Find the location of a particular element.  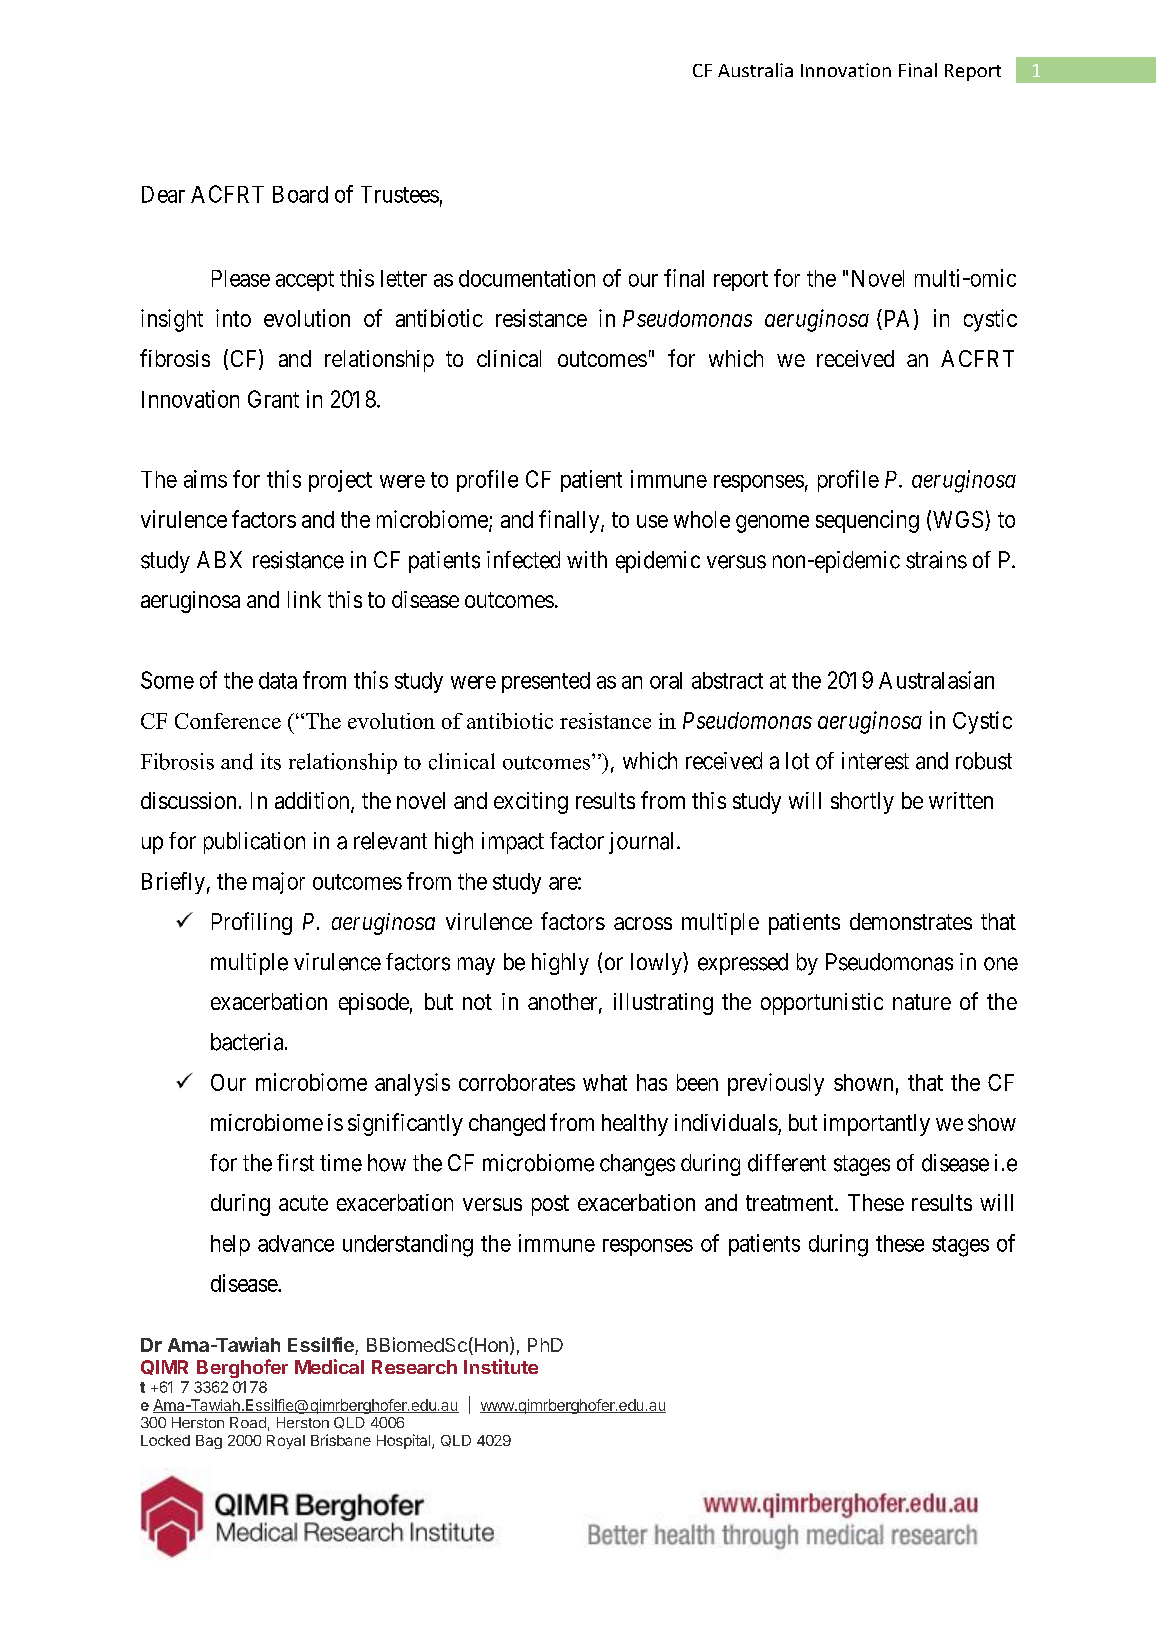

Australia is located at coordinates (755, 70).
